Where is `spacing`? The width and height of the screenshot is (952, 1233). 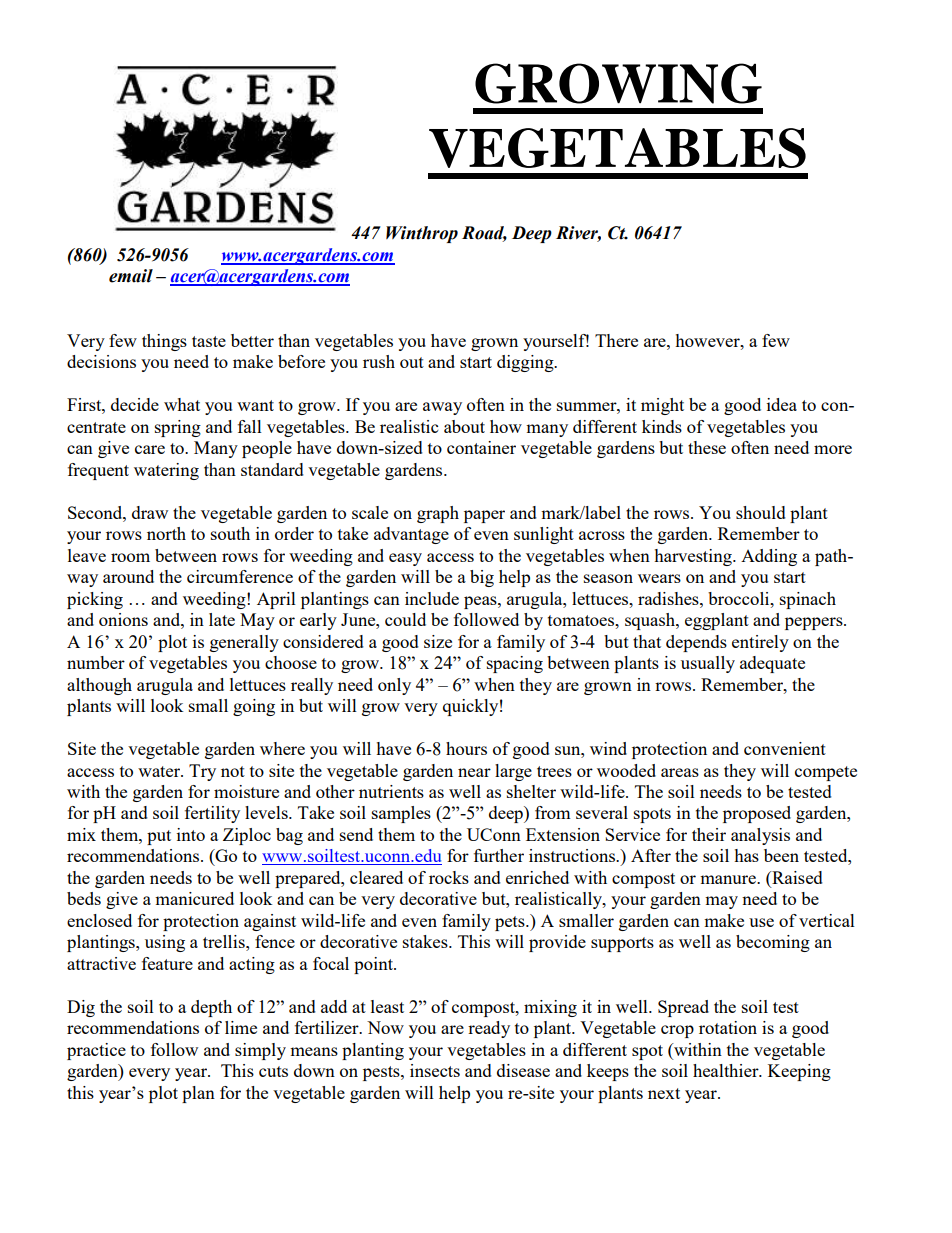
spacing is located at coordinates (515, 664).
